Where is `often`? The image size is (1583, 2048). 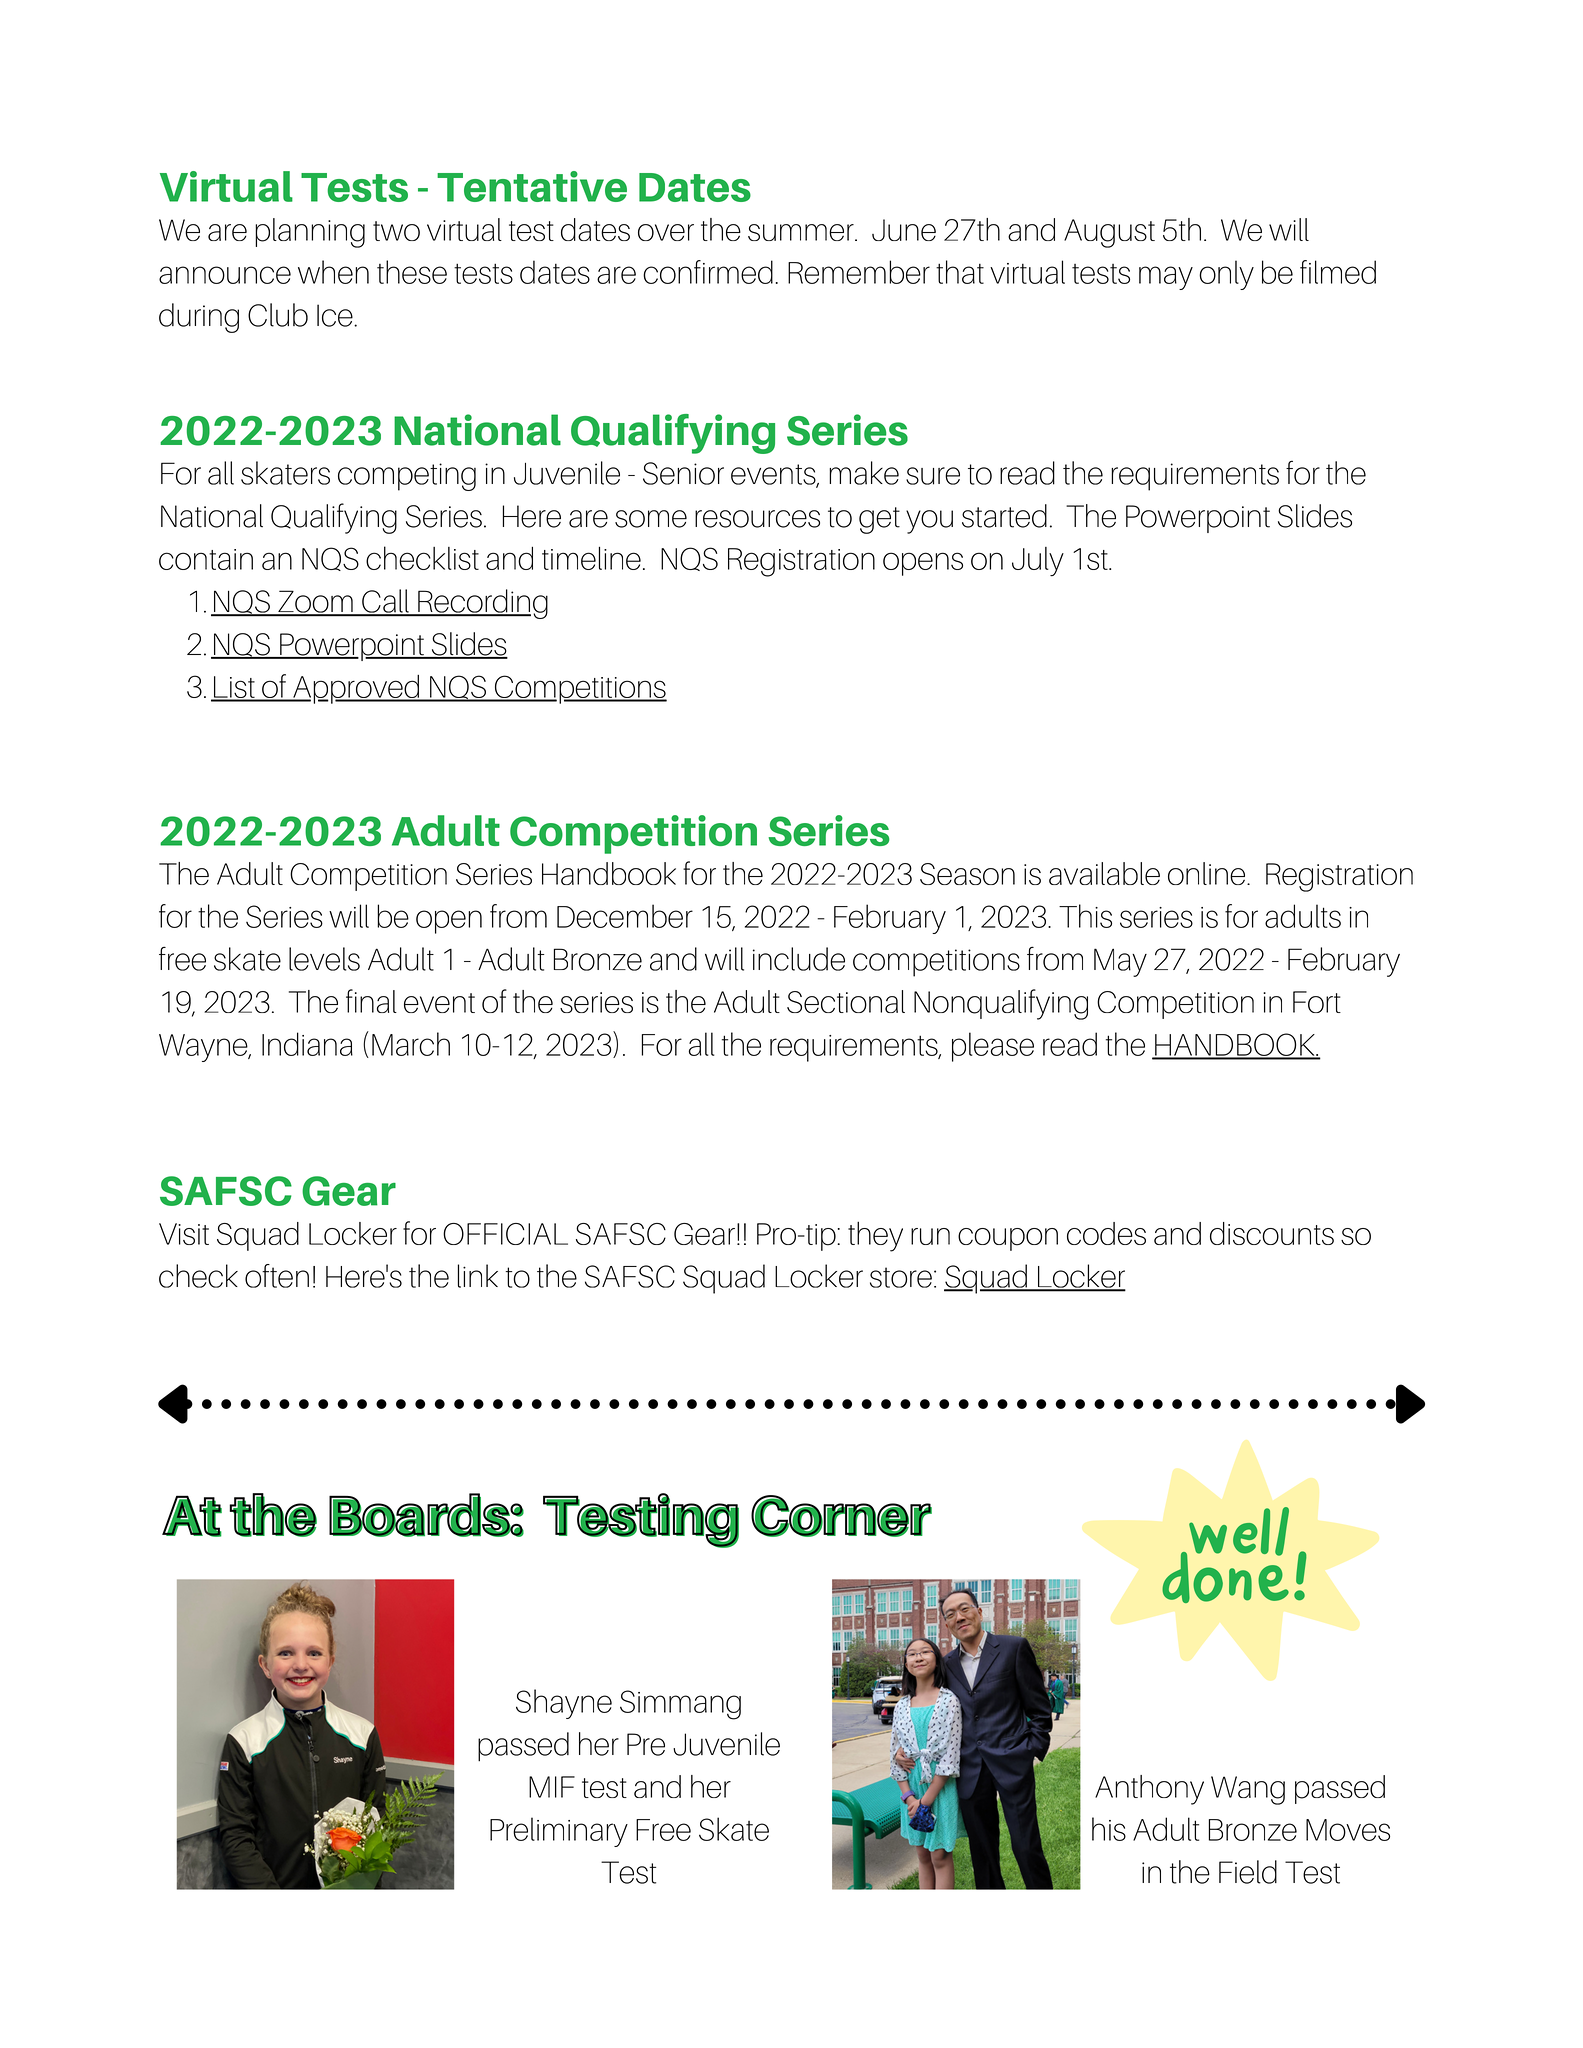
often is located at coordinates (277, 1276).
